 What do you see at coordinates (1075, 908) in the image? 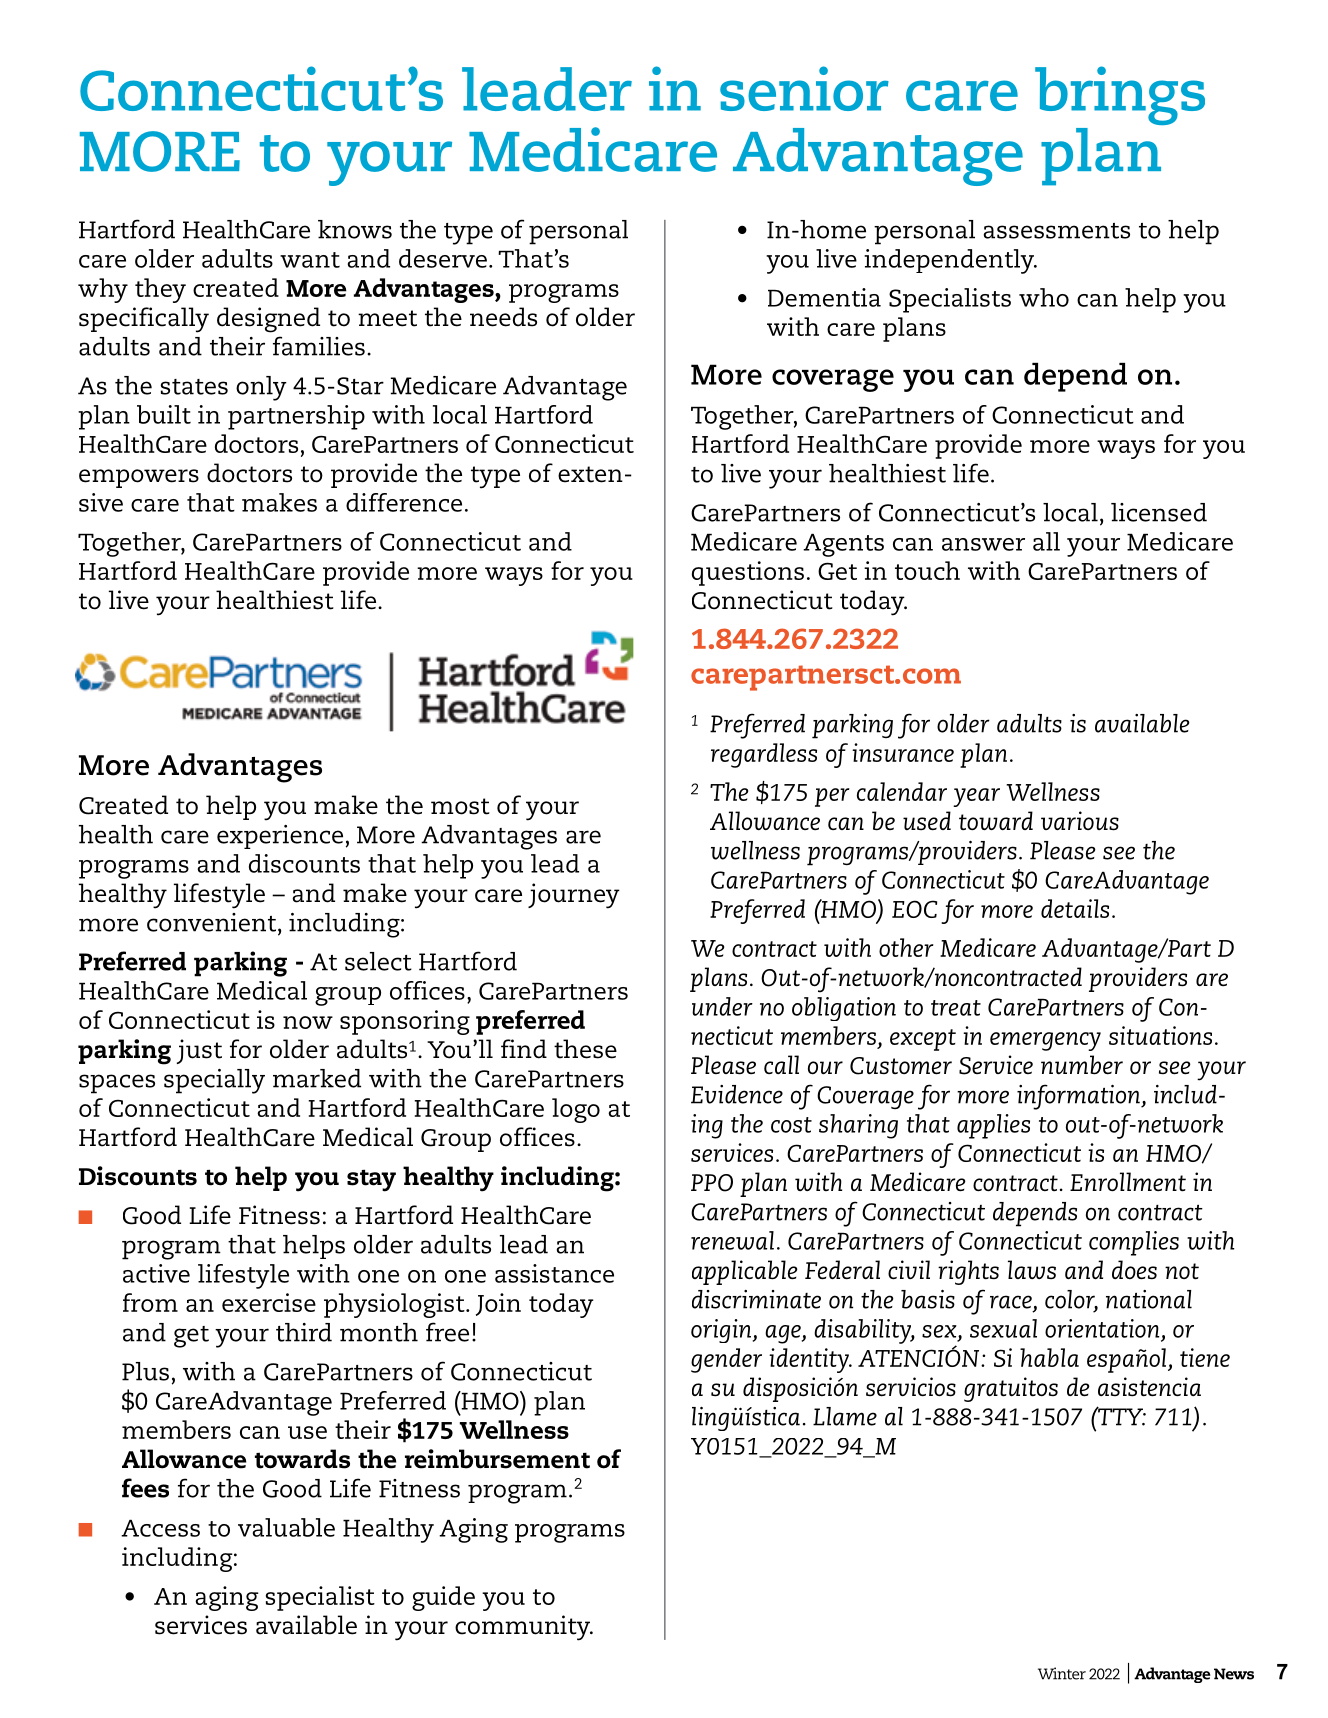
I see `details` at bounding box center [1075, 908].
